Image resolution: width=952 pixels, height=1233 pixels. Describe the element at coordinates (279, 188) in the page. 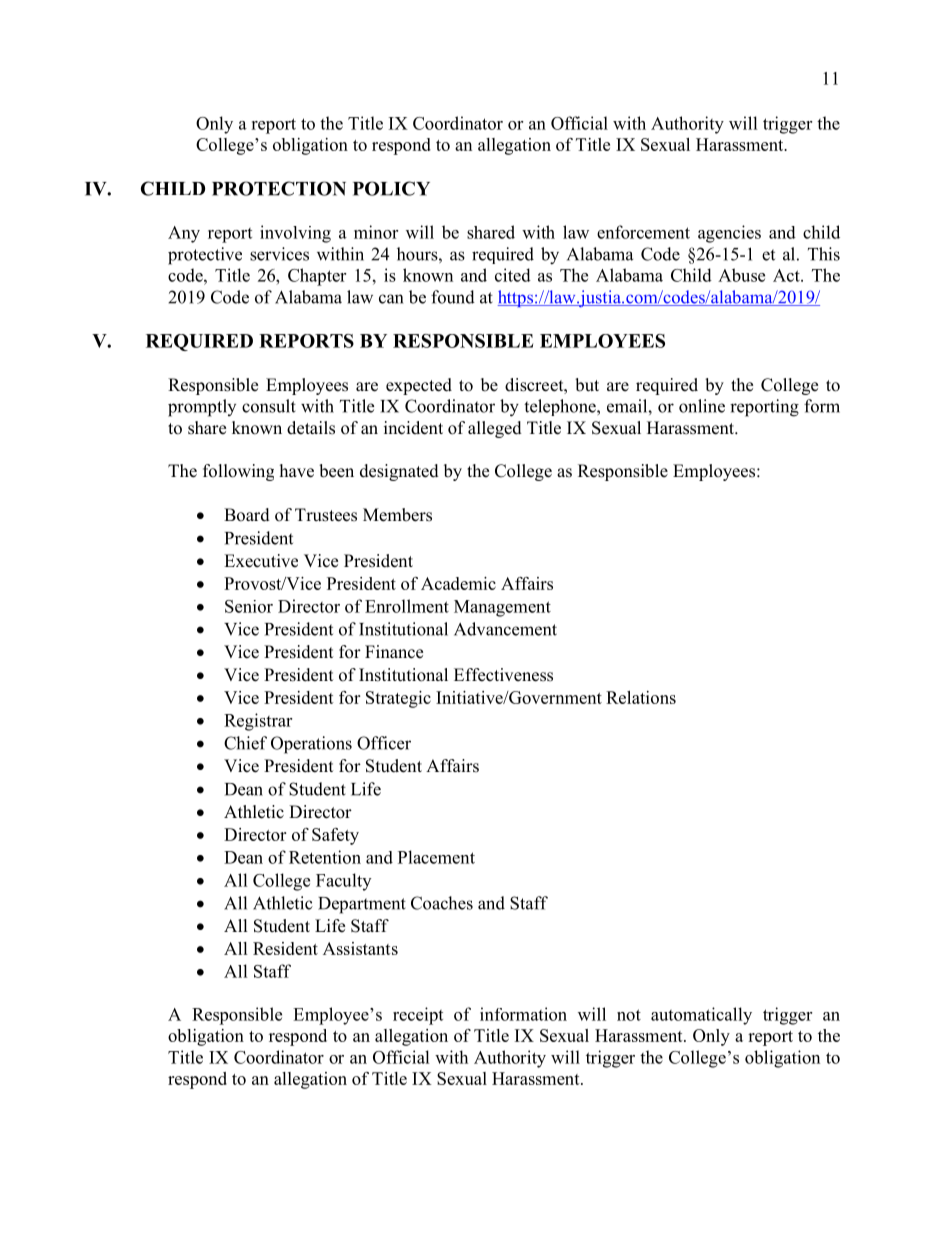

I see `PROTECTION` at that location.
